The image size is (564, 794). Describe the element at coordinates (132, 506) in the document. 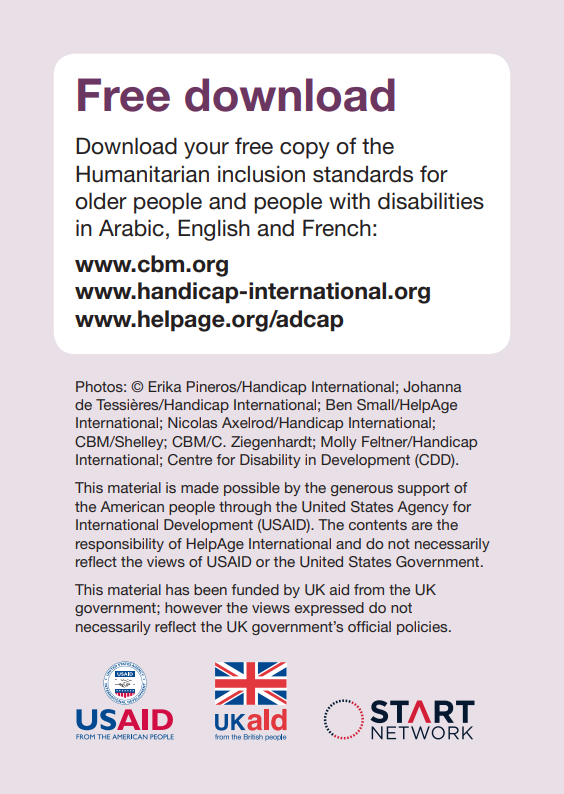

I see `American` at that location.
